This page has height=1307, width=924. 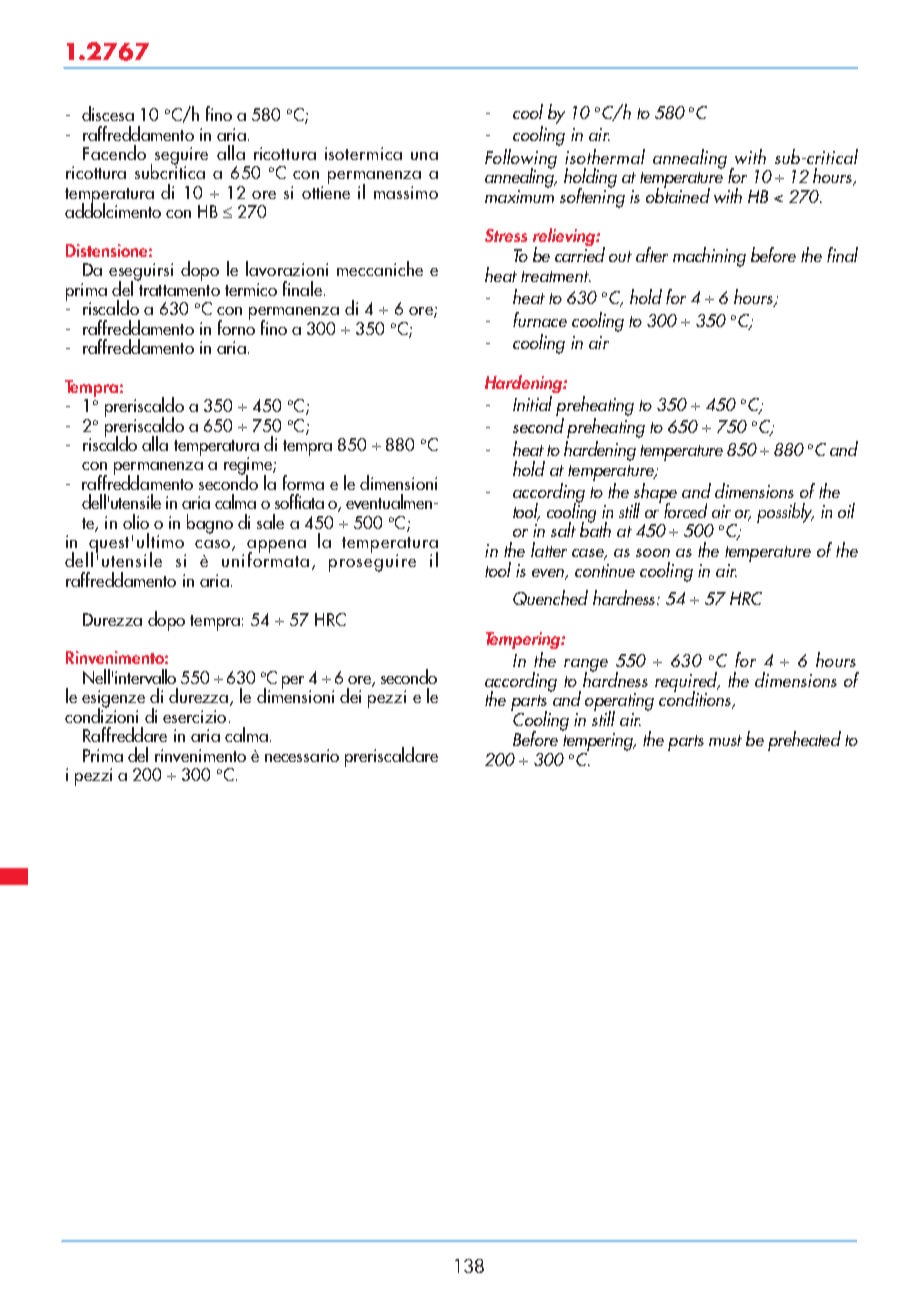 I want to click on dei, so click(x=350, y=695).
